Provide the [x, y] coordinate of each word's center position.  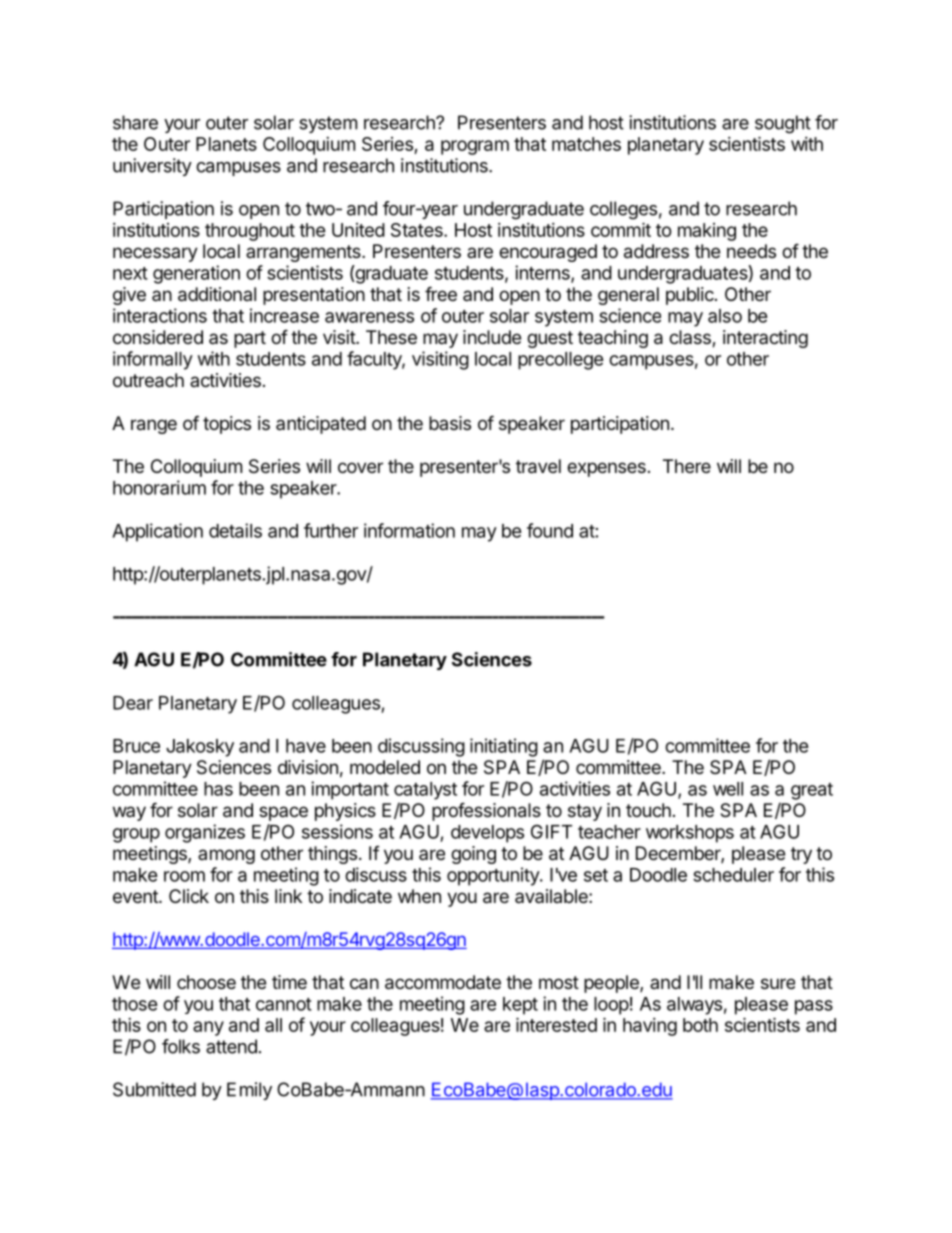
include [492, 337]
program [475, 147]
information [409, 530]
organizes [205, 833]
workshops [690, 834]
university [152, 167]
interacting [765, 339]
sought [783, 124]
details [235, 530]
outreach [148, 380]
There [687, 466]
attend [231, 1046]
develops [487, 834]
